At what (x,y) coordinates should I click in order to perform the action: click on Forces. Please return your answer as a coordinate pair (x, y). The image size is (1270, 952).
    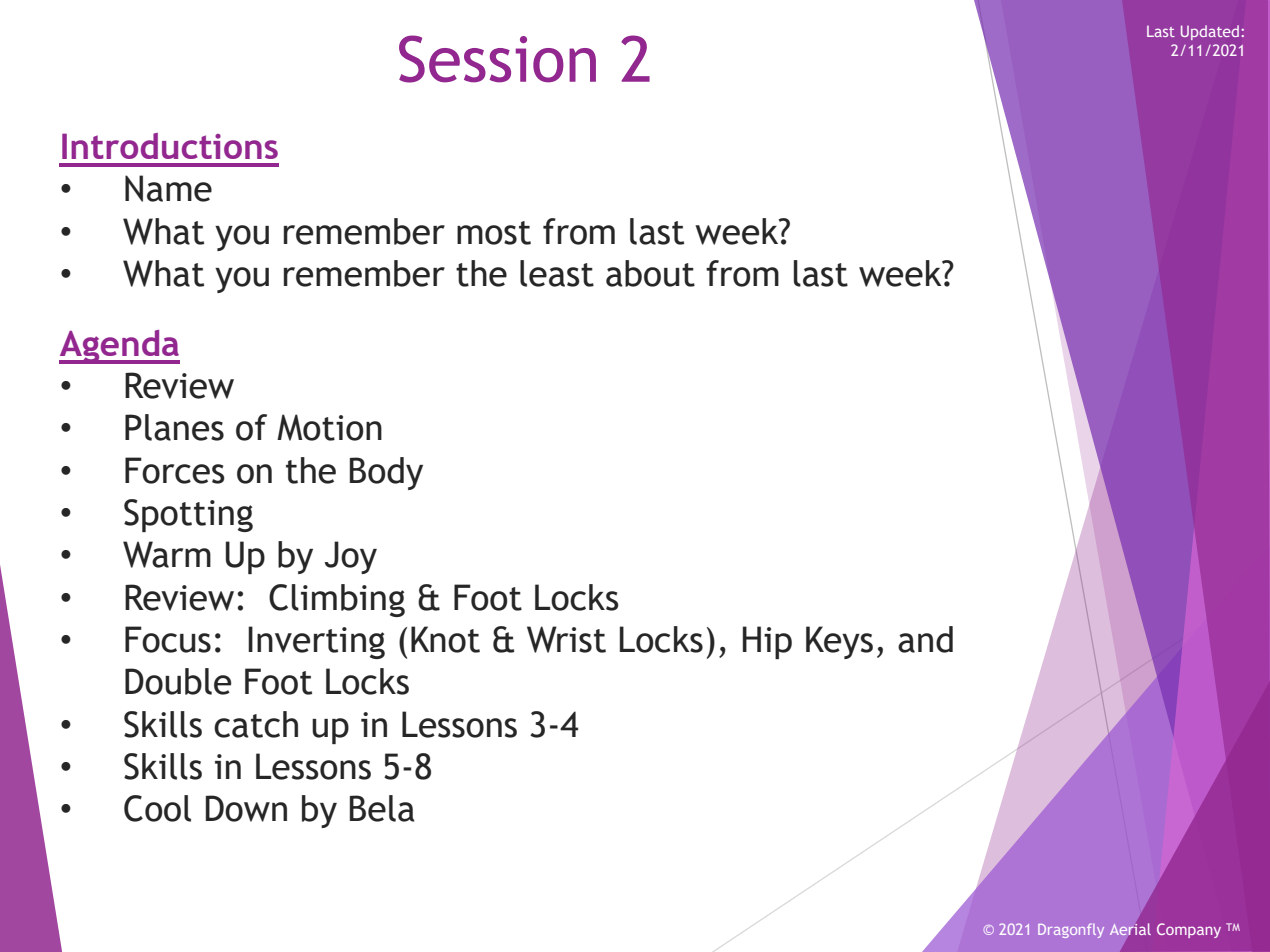
    Looking at the image, I should click on (175, 470).
